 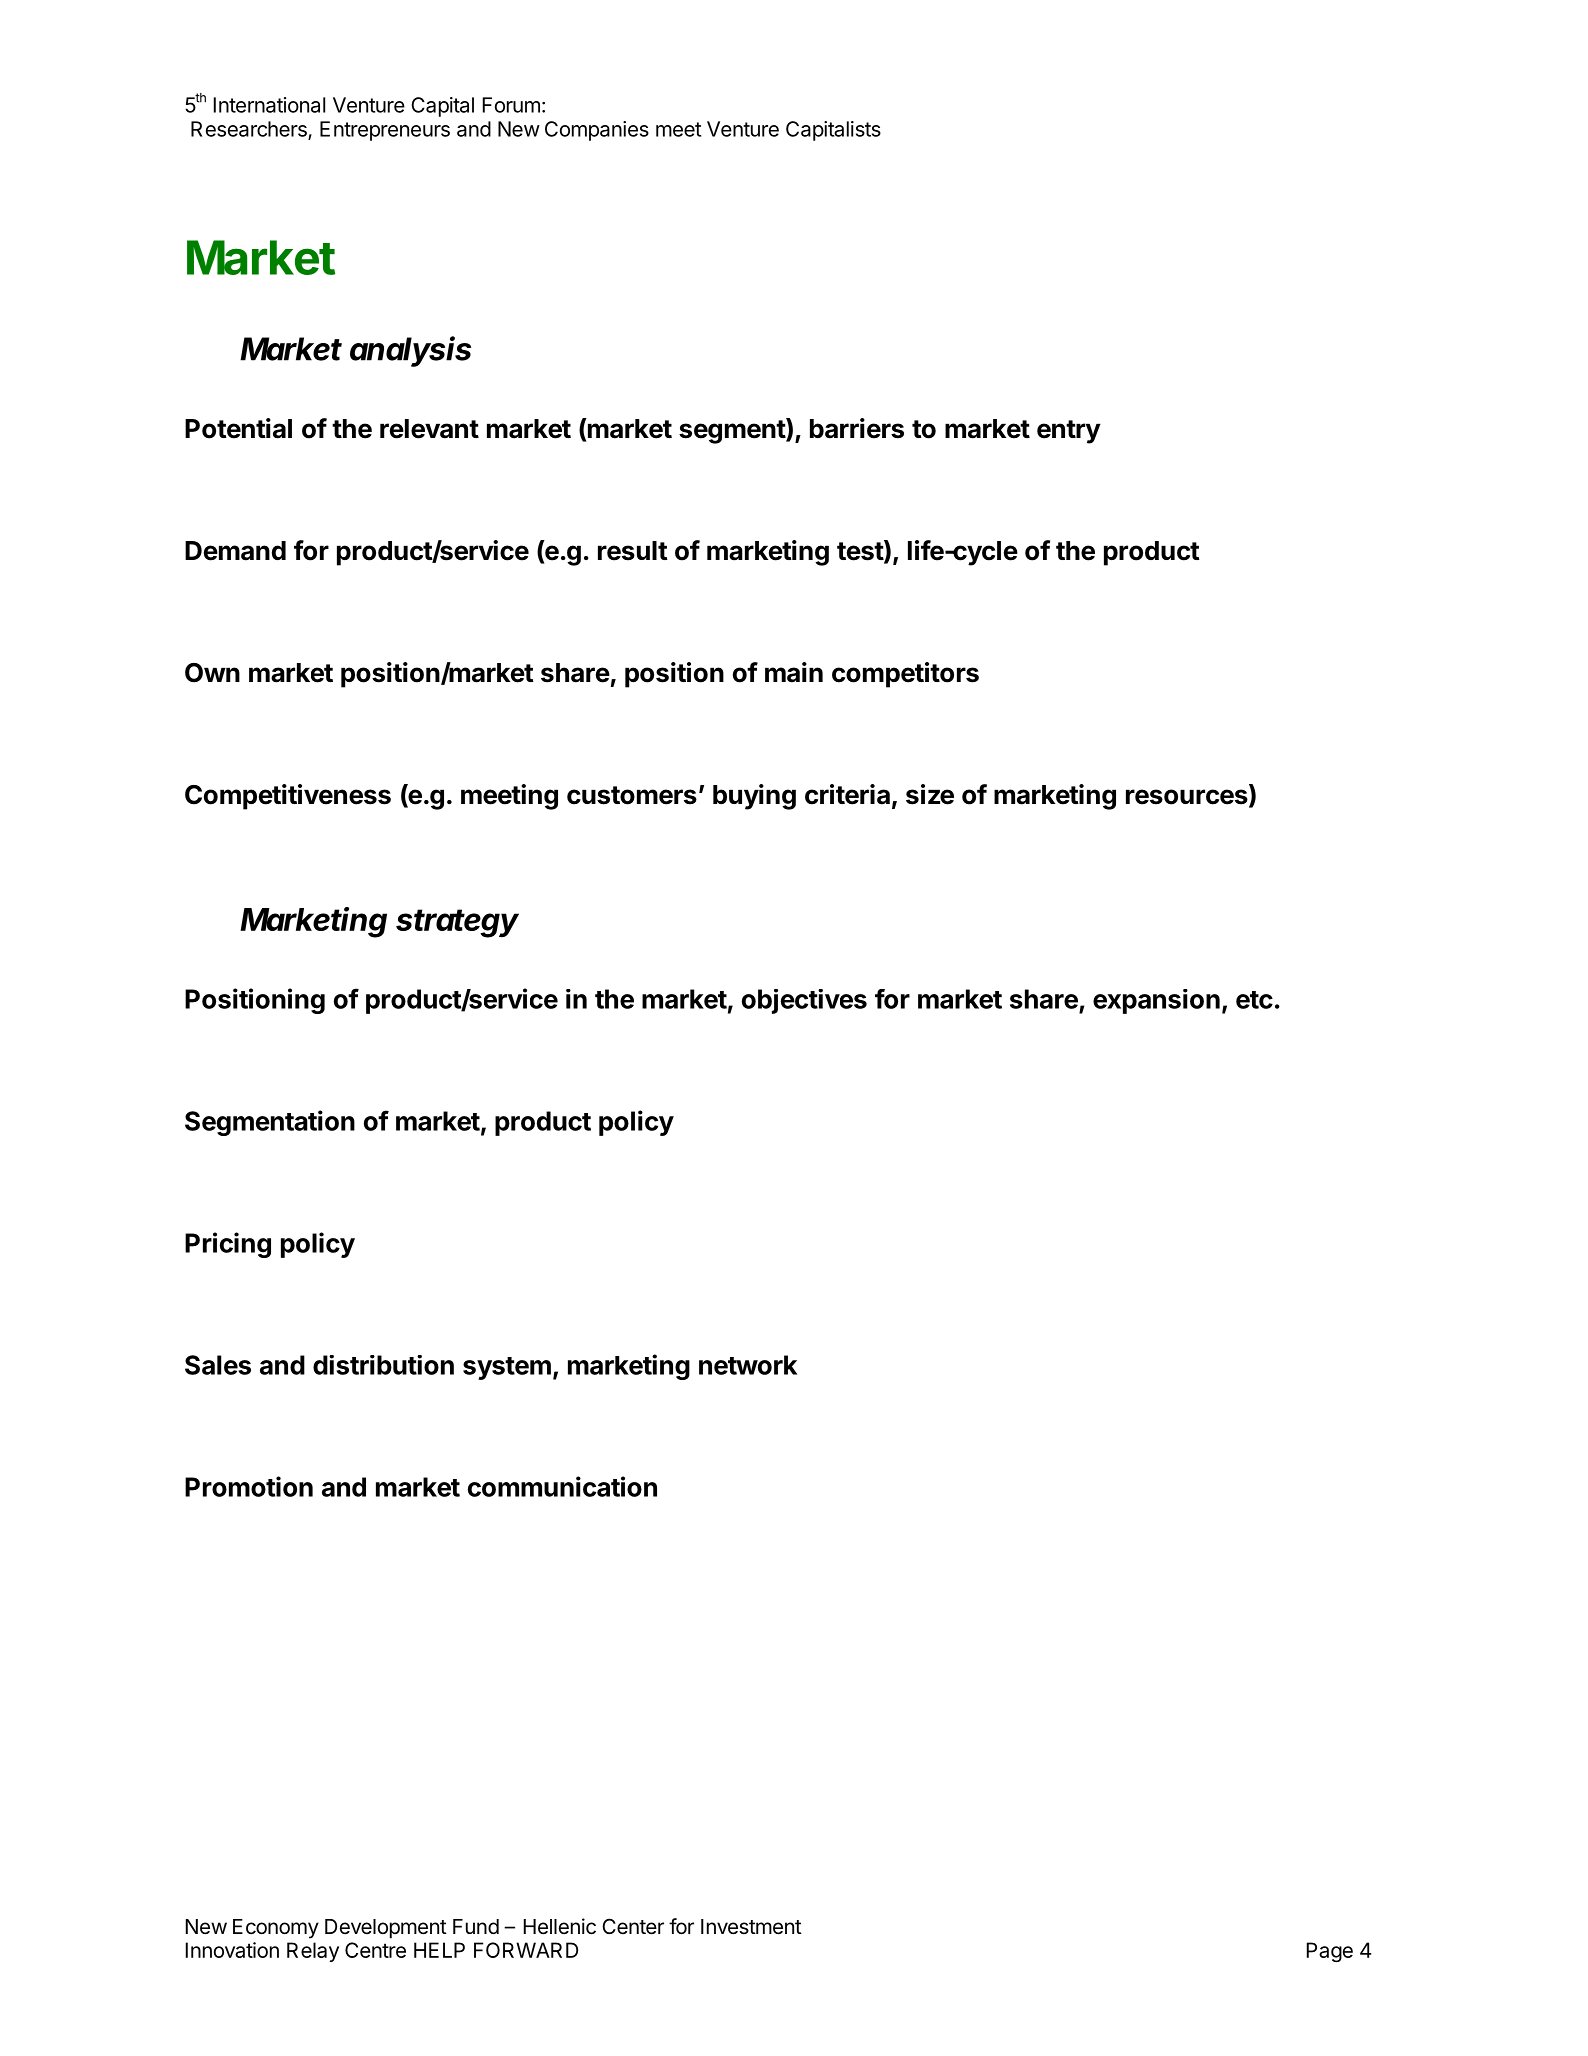 What do you see at coordinates (249, 1486) in the document?
I see `Promotion` at bounding box center [249, 1486].
